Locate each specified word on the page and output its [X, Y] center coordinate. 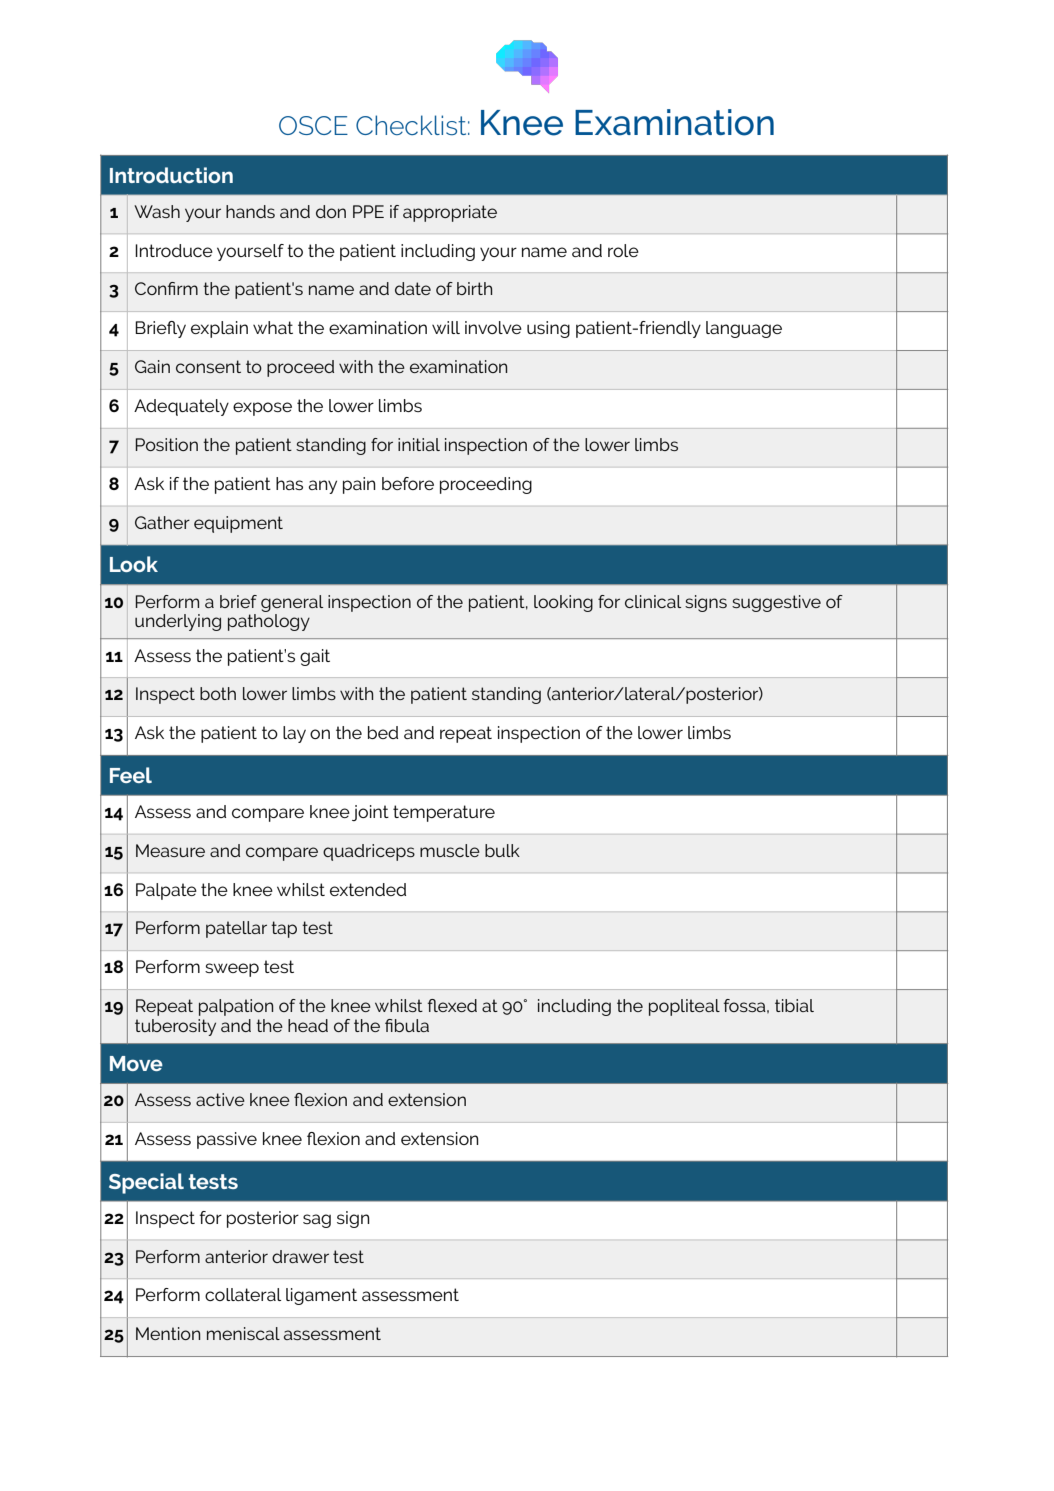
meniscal [243, 1333]
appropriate [450, 213]
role [623, 250]
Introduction [171, 175]
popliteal [684, 1007]
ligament [321, 1296]
